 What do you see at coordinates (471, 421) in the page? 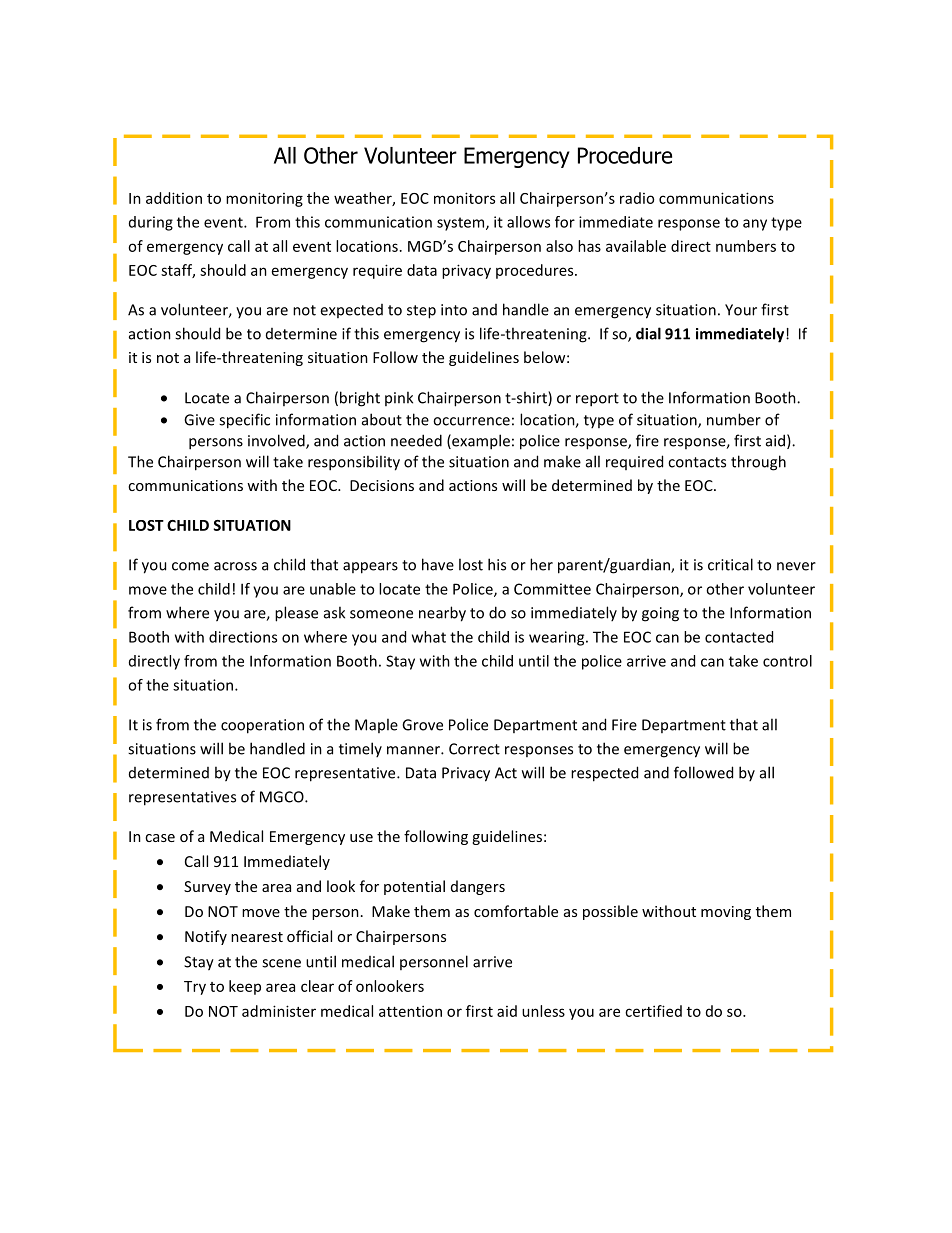
I see `occurrence` at bounding box center [471, 421].
